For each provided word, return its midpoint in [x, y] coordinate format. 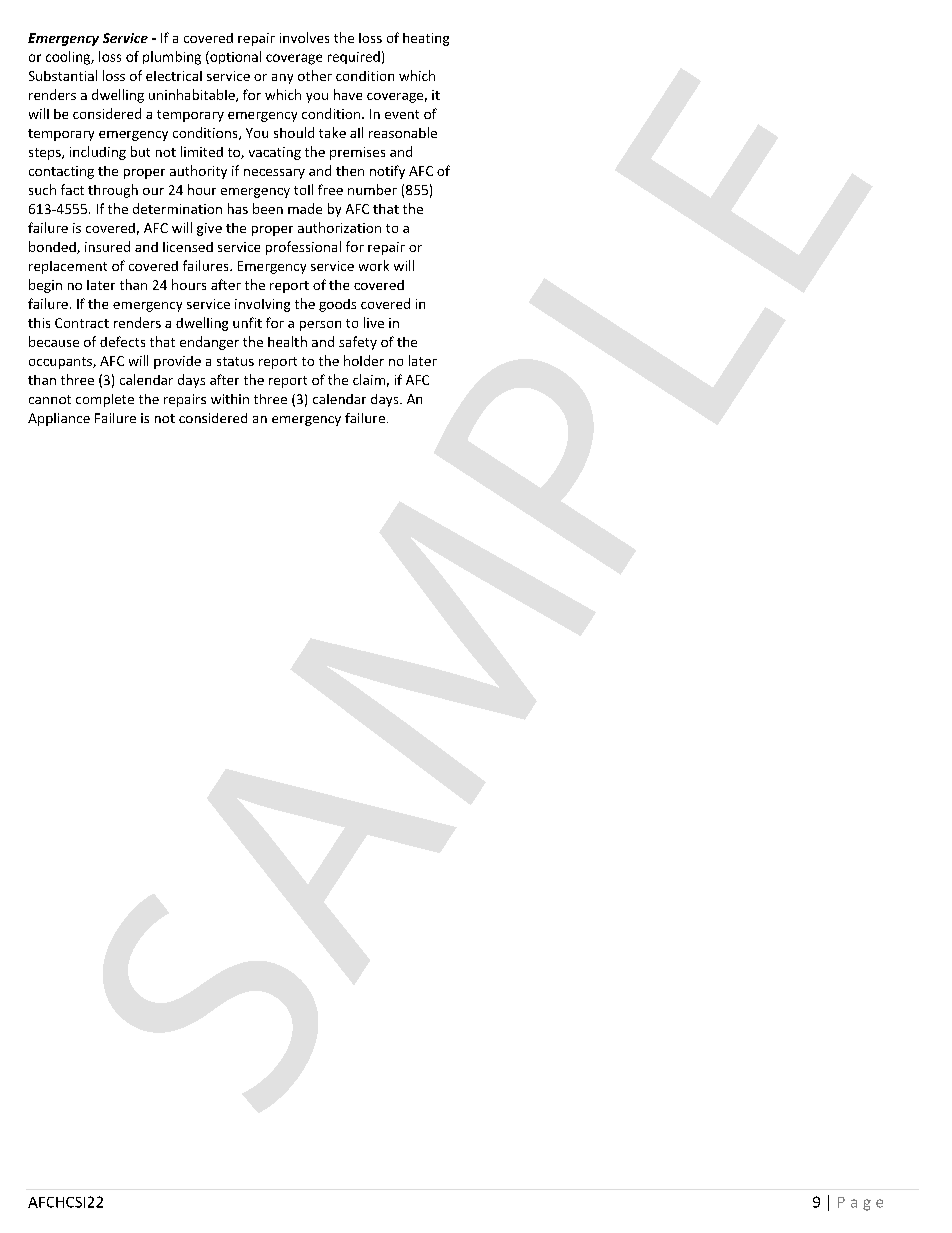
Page [860, 1204]
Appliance [59, 419]
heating [426, 39]
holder [364, 360]
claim [369, 379]
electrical [174, 76]
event [402, 114]
